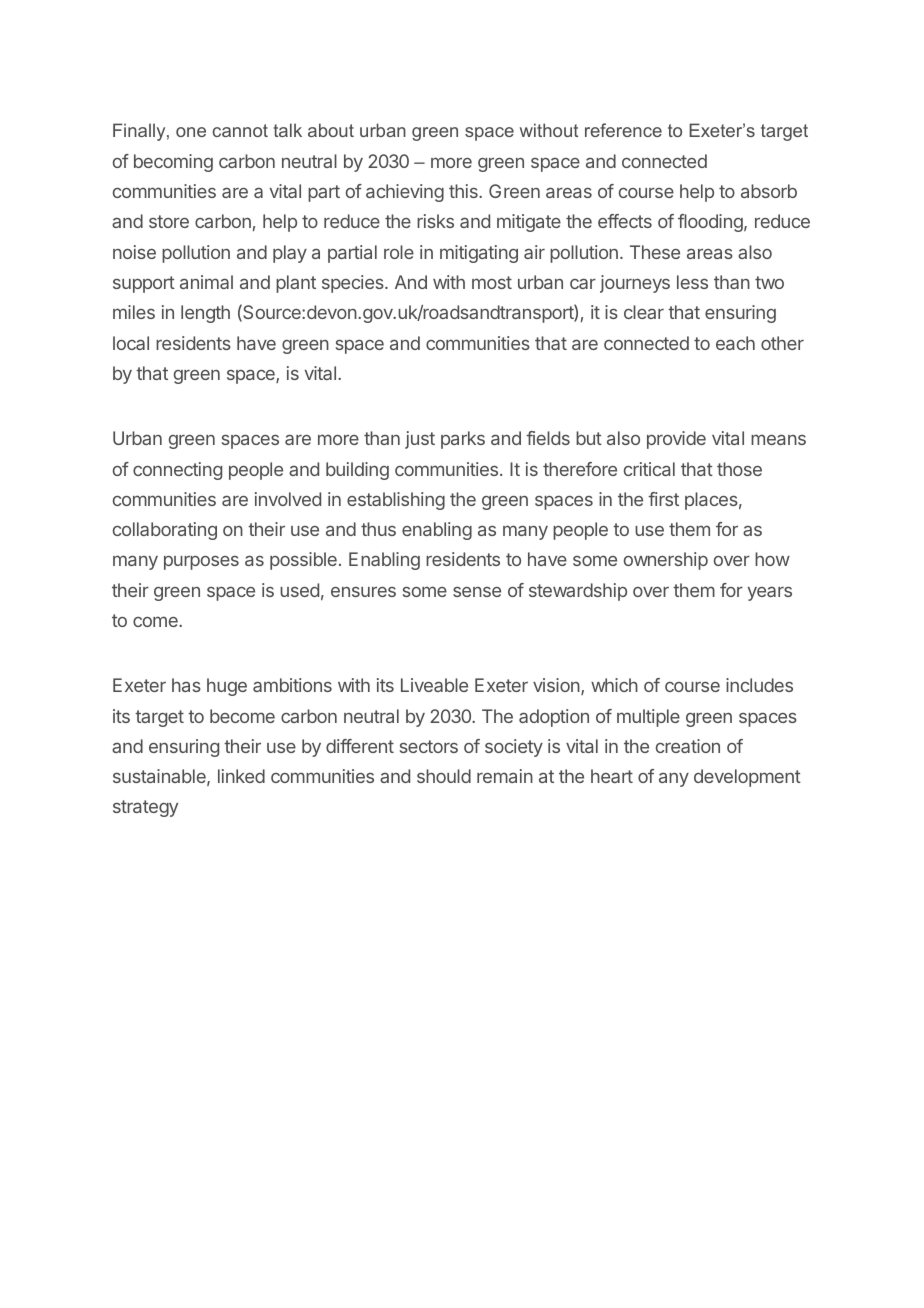 The width and height of the screenshot is (924, 1308). What do you see at coordinates (241, 776) in the screenshot?
I see `linked` at bounding box center [241, 776].
